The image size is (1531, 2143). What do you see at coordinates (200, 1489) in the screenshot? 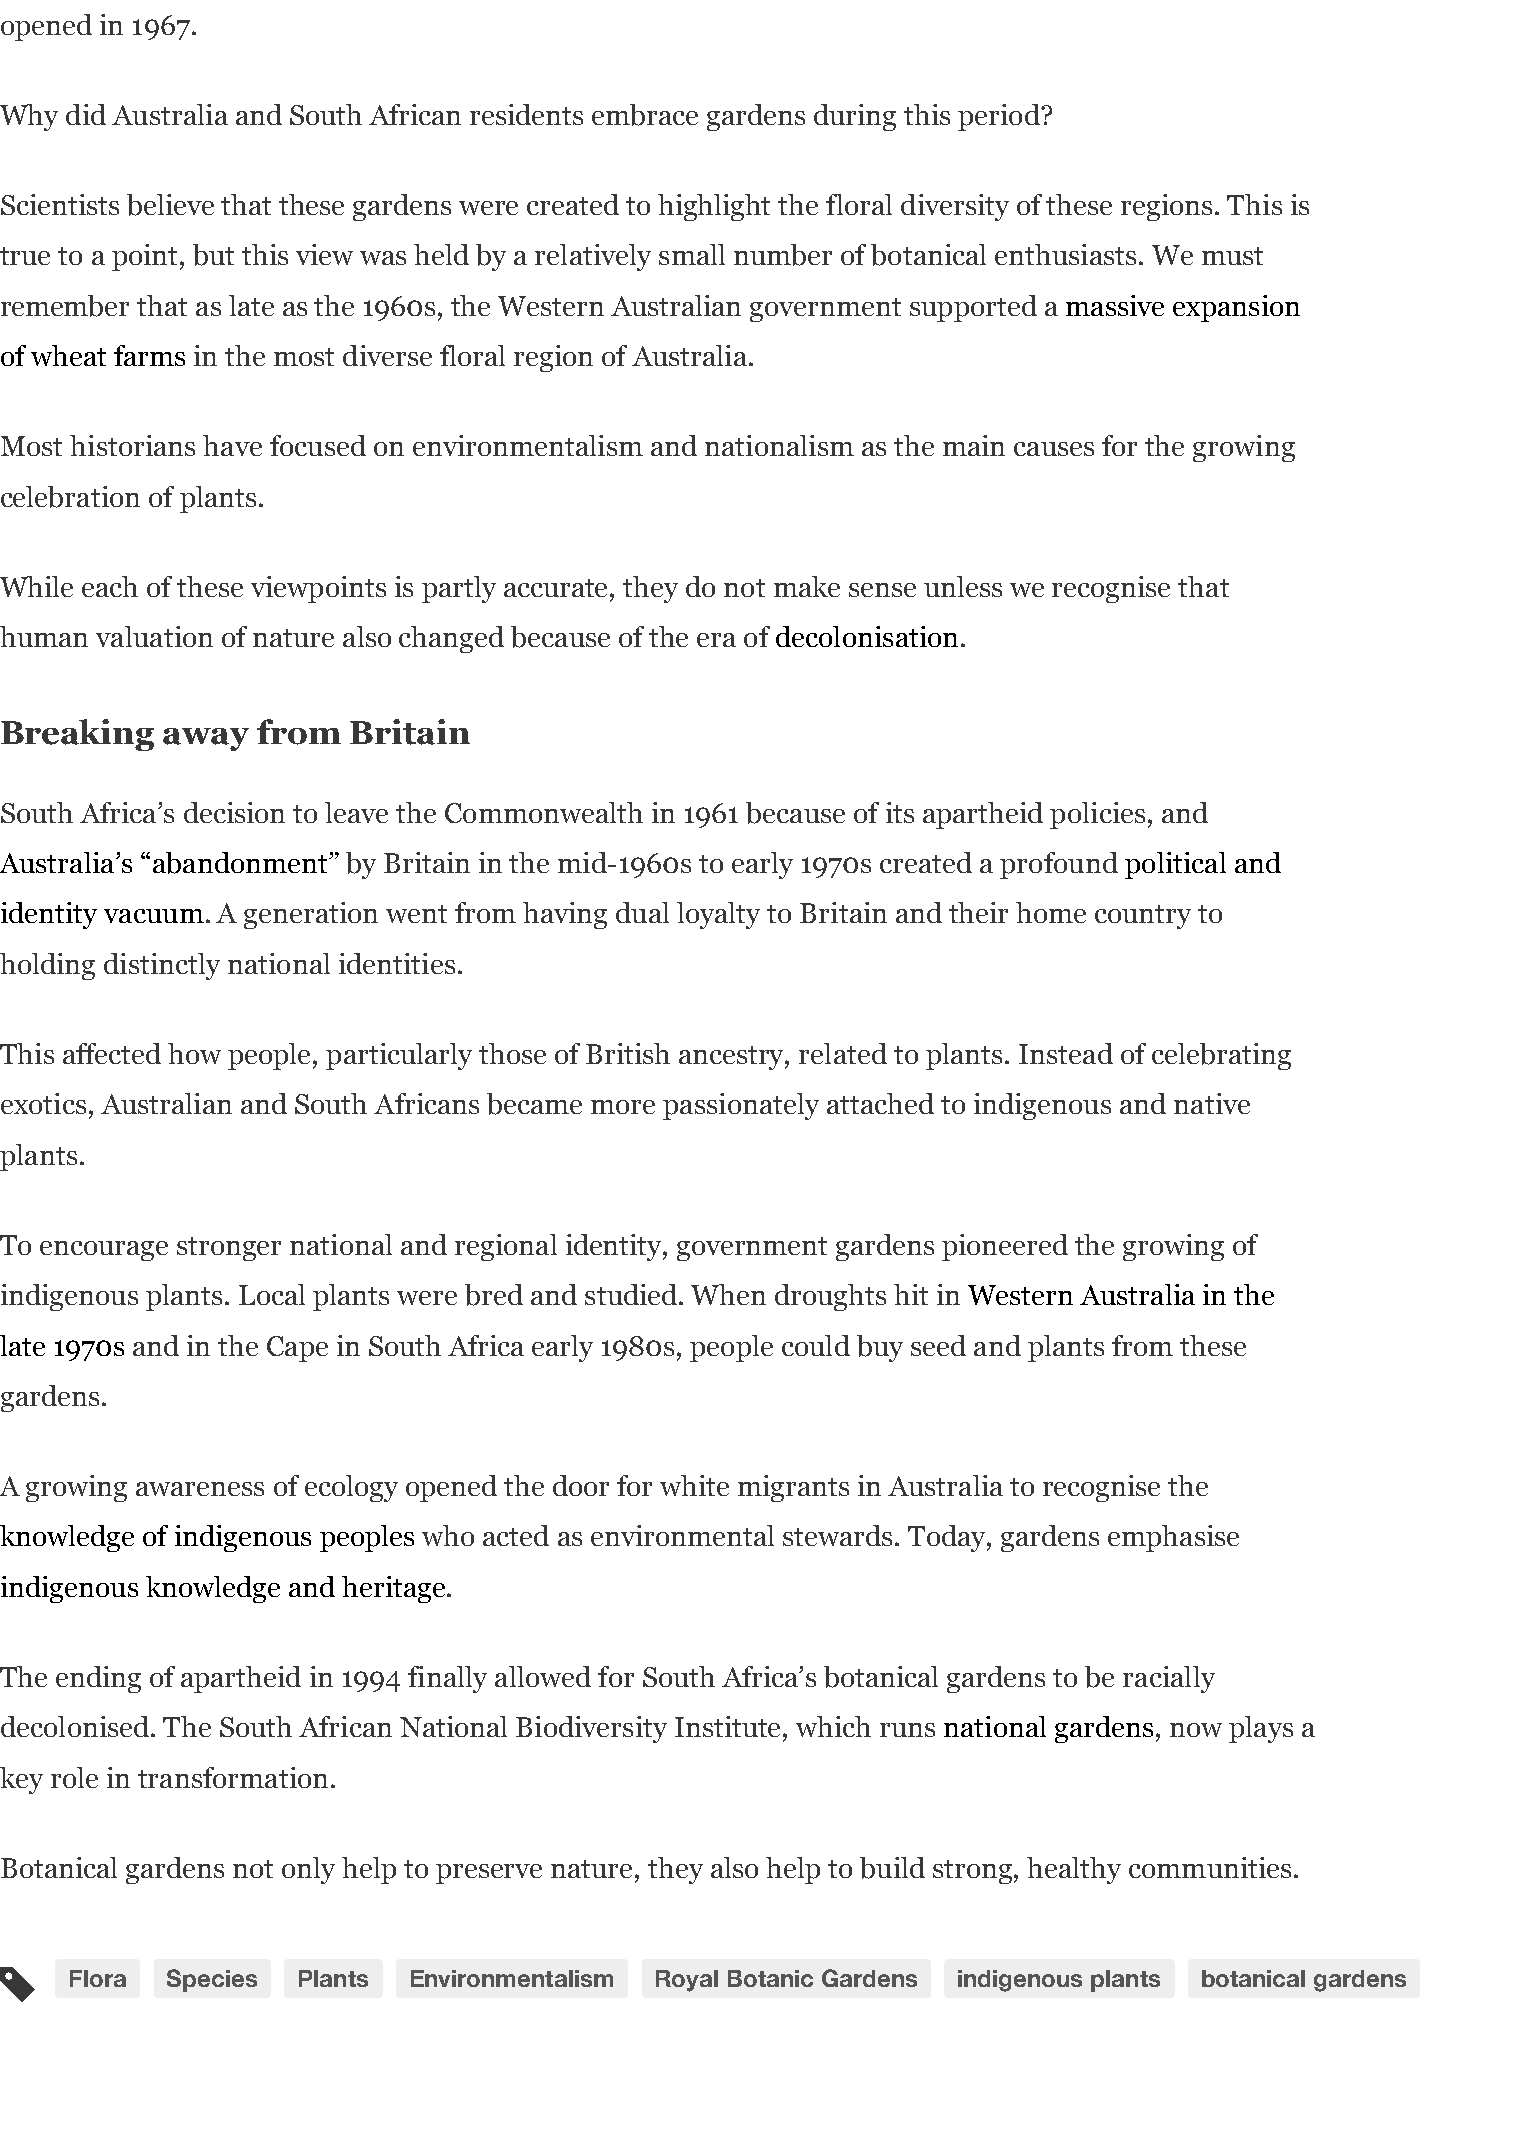
I see `awareness` at bounding box center [200, 1489].
